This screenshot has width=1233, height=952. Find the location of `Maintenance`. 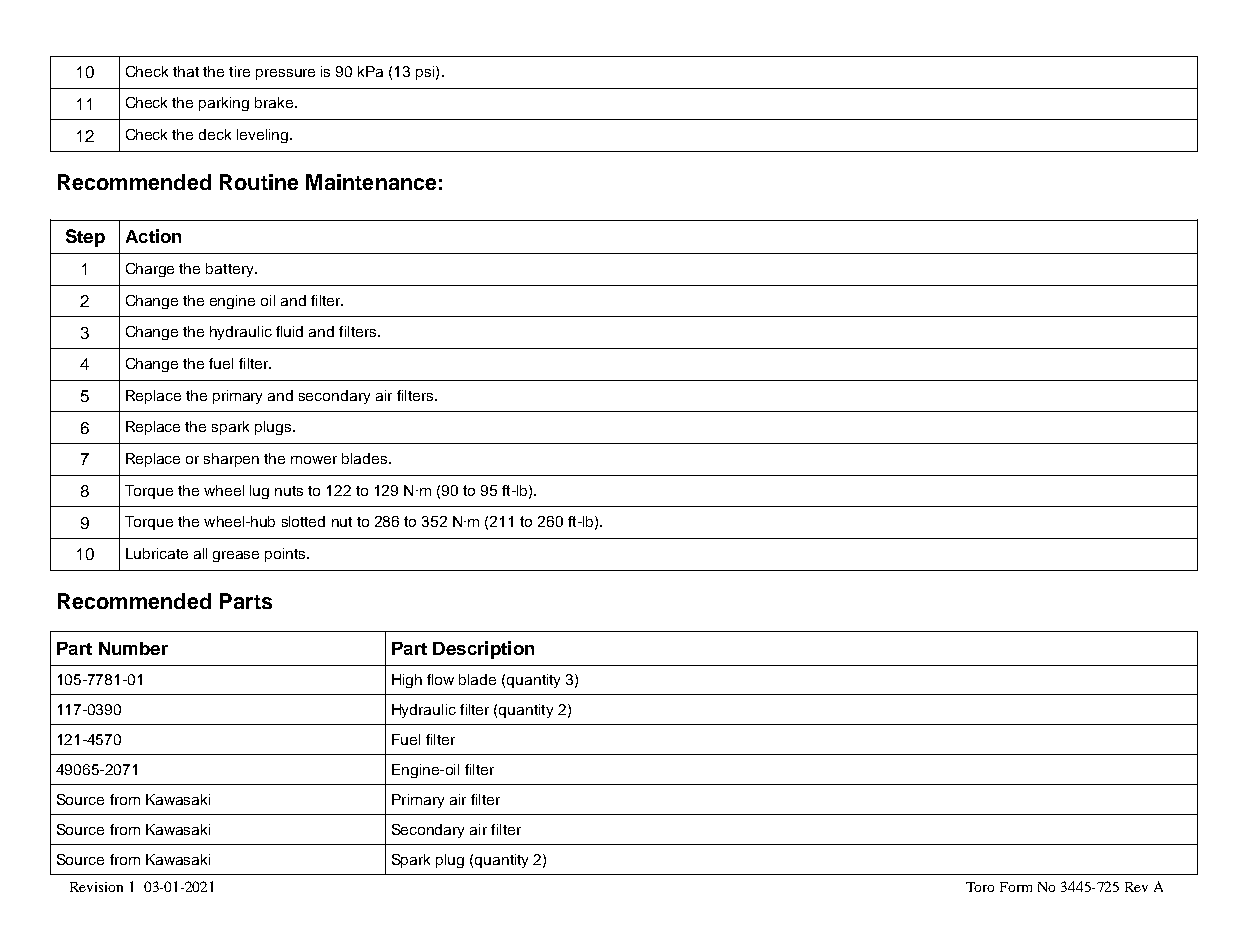

Maintenance is located at coordinates (371, 182).
